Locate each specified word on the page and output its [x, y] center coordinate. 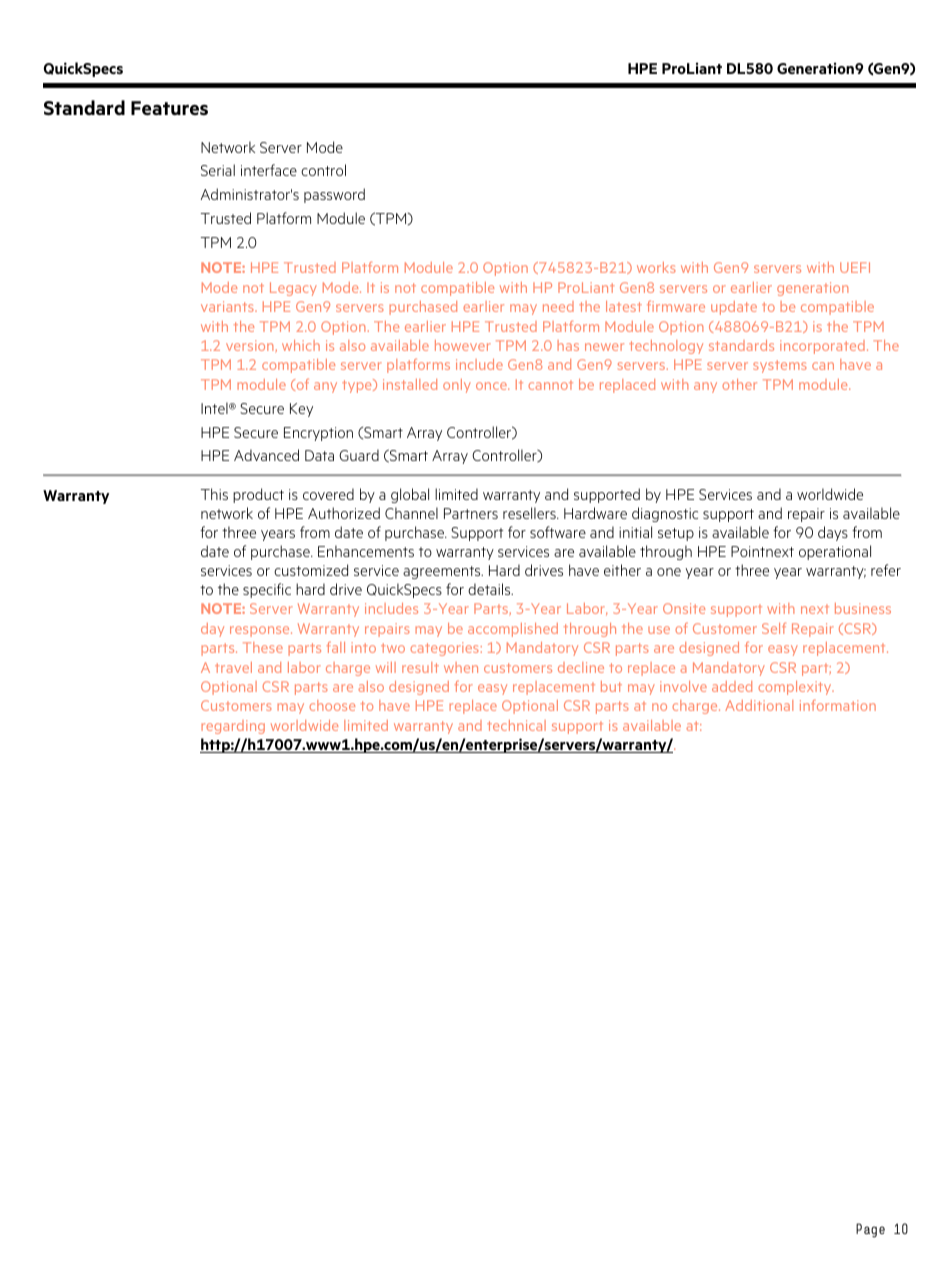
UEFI [855, 267]
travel [233, 667]
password [334, 195]
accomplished [513, 630]
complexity [796, 688]
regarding [233, 727]
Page [870, 1230]
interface [269, 170]
